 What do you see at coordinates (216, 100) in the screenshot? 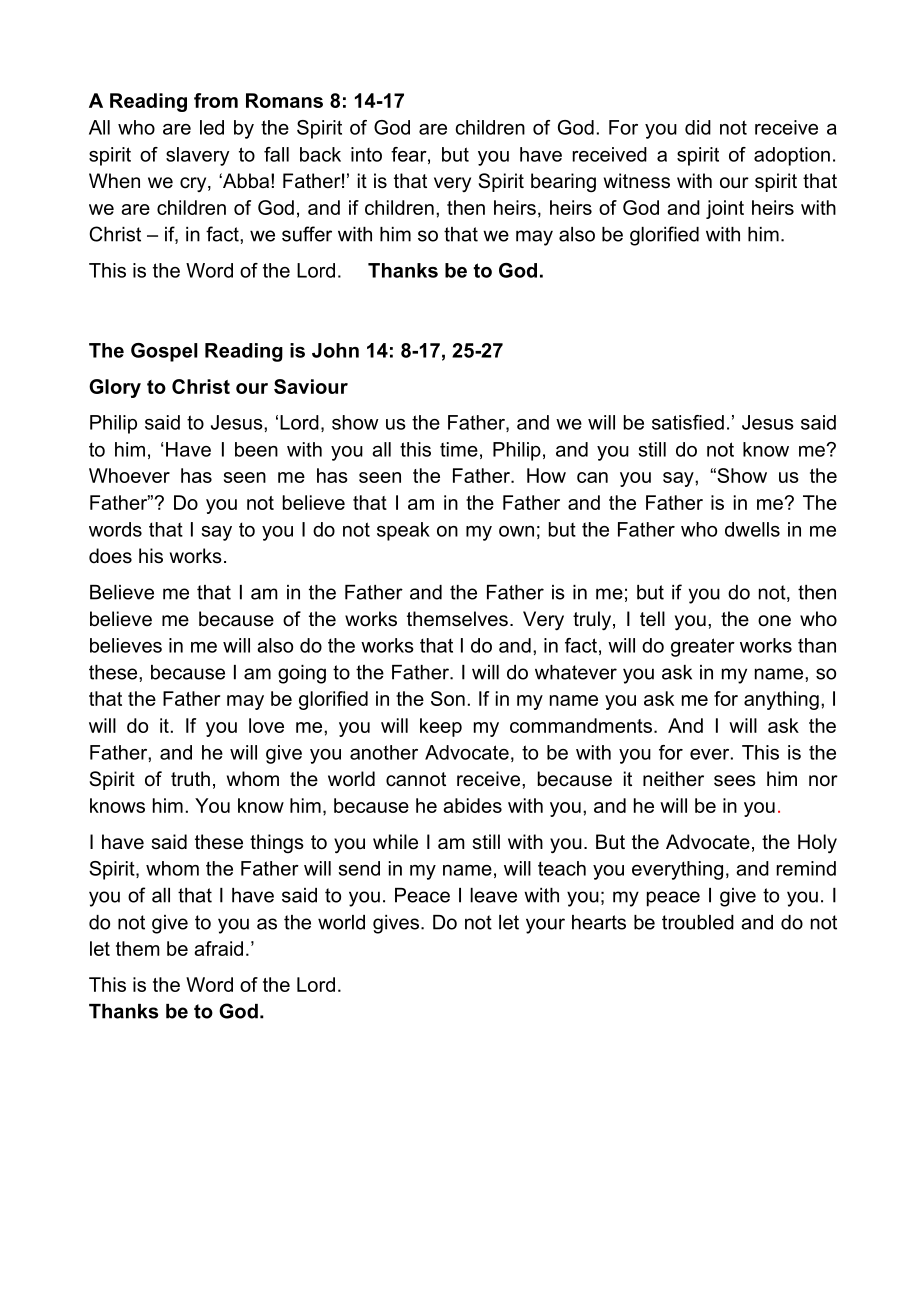
I see `from` at bounding box center [216, 100].
